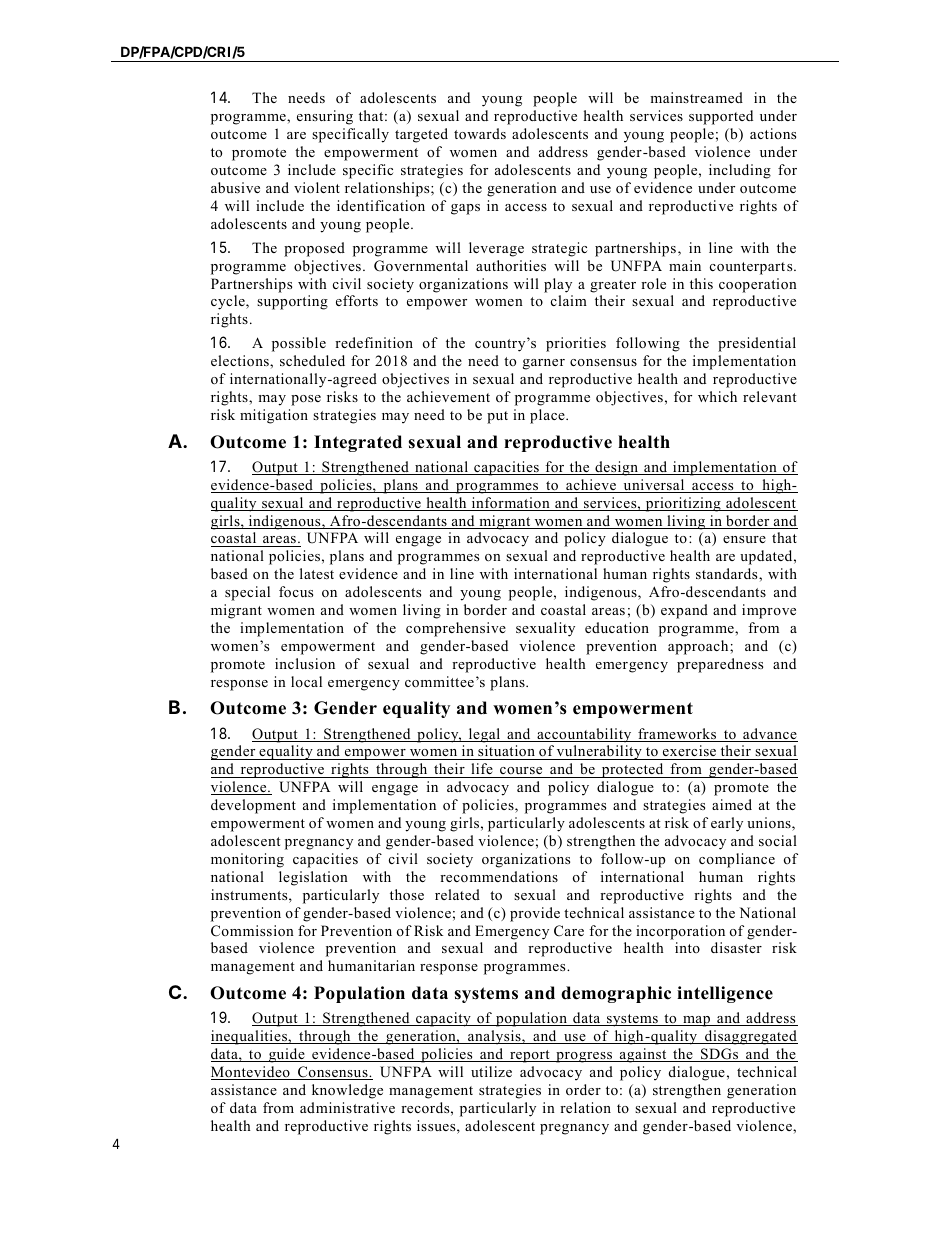 This page has width=952, height=1233. Describe the element at coordinates (480, 133) in the page. I see `towards` at that location.
